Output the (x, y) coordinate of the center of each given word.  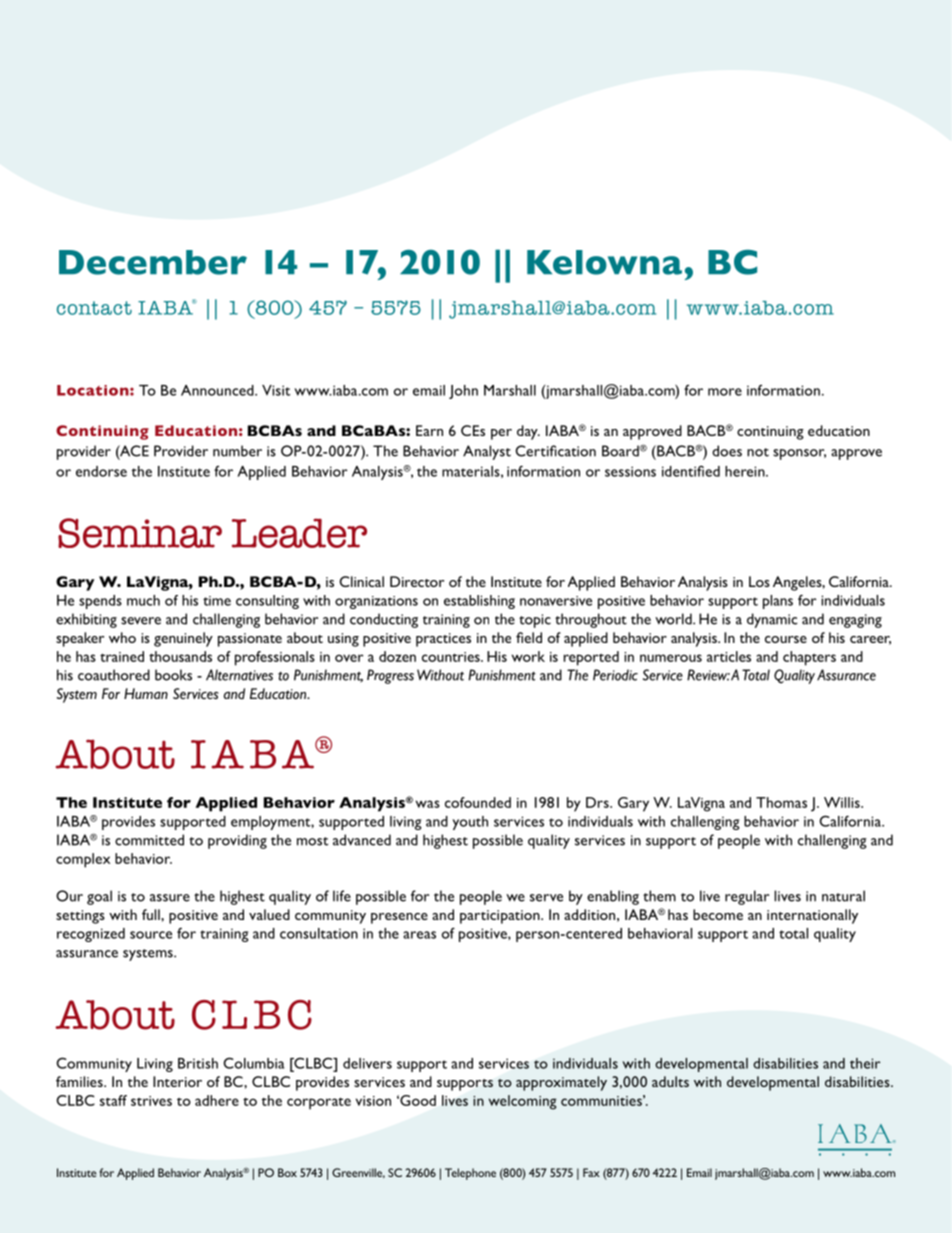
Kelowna (604, 262)
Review (708, 675)
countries (452, 657)
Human (146, 693)
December (153, 262)
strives (151, 1101)
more (725, 392)
